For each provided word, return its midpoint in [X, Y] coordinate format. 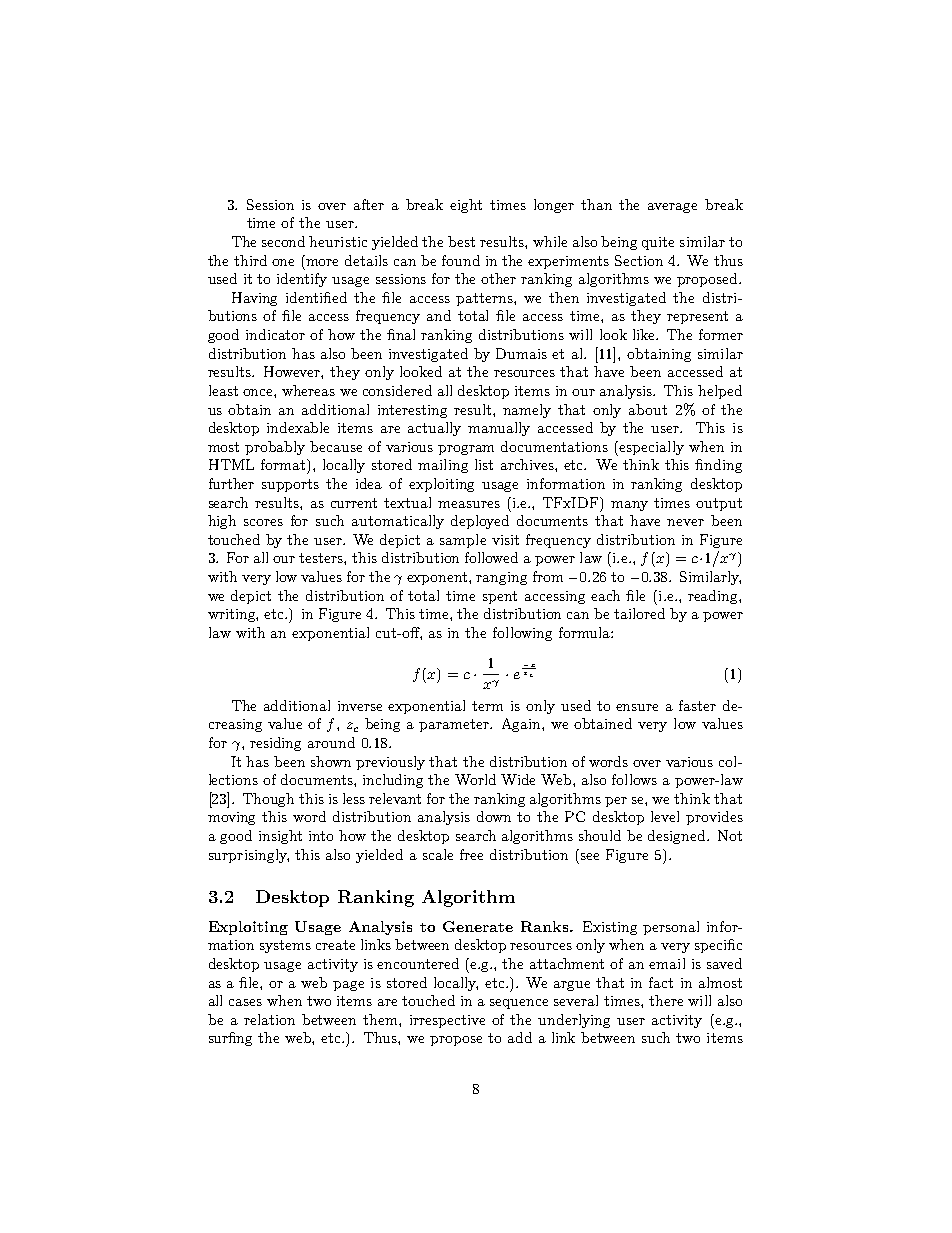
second [283, 241]
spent [500, 597]
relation [269, 1019]
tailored [639, 613]
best [461, 241]
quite [658, 243]
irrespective [447, 1021]
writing [233, 615]
